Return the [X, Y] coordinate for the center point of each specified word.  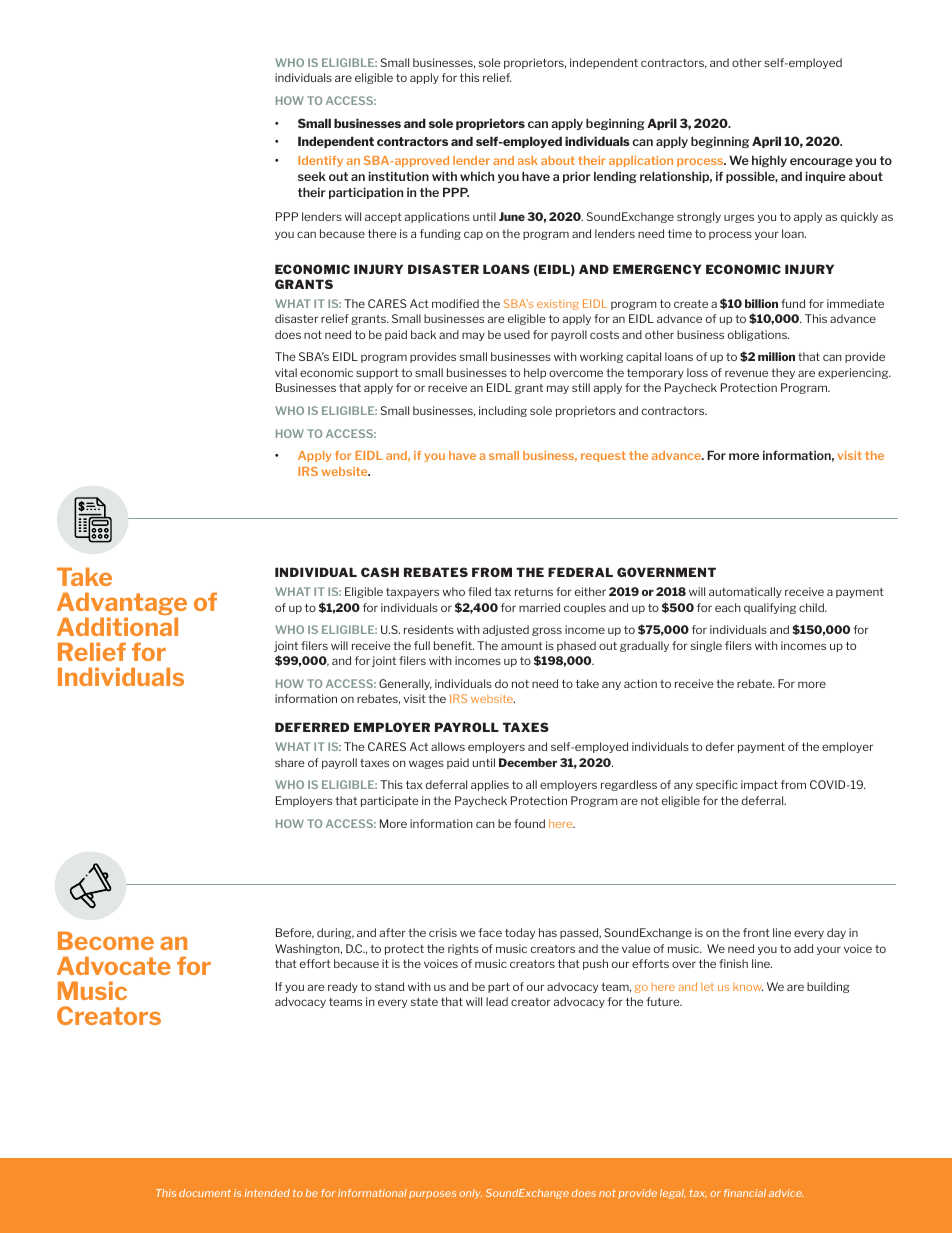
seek [312, 176]
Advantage [122, 605]
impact [759, 785]
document [205, 1193]
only [470, 1194]
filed [479, 591]
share [290, 762]
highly [769, 161]
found [529, 823]
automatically [745, 592]
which [477, 176]
